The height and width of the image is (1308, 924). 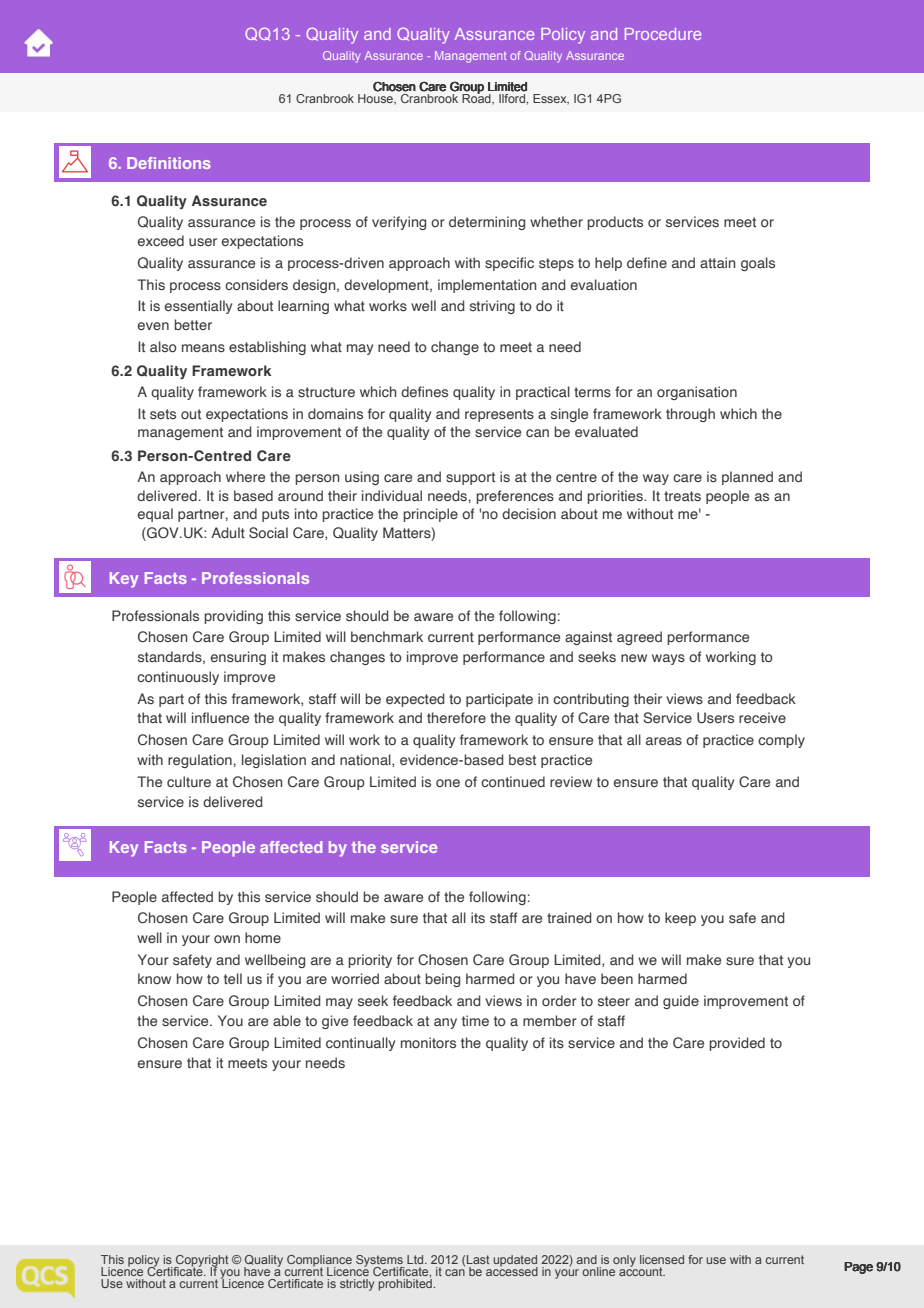 What do you see at coordinates (663, 34) in the image?
I see `Procedure` at bounding box center [663, 34].
